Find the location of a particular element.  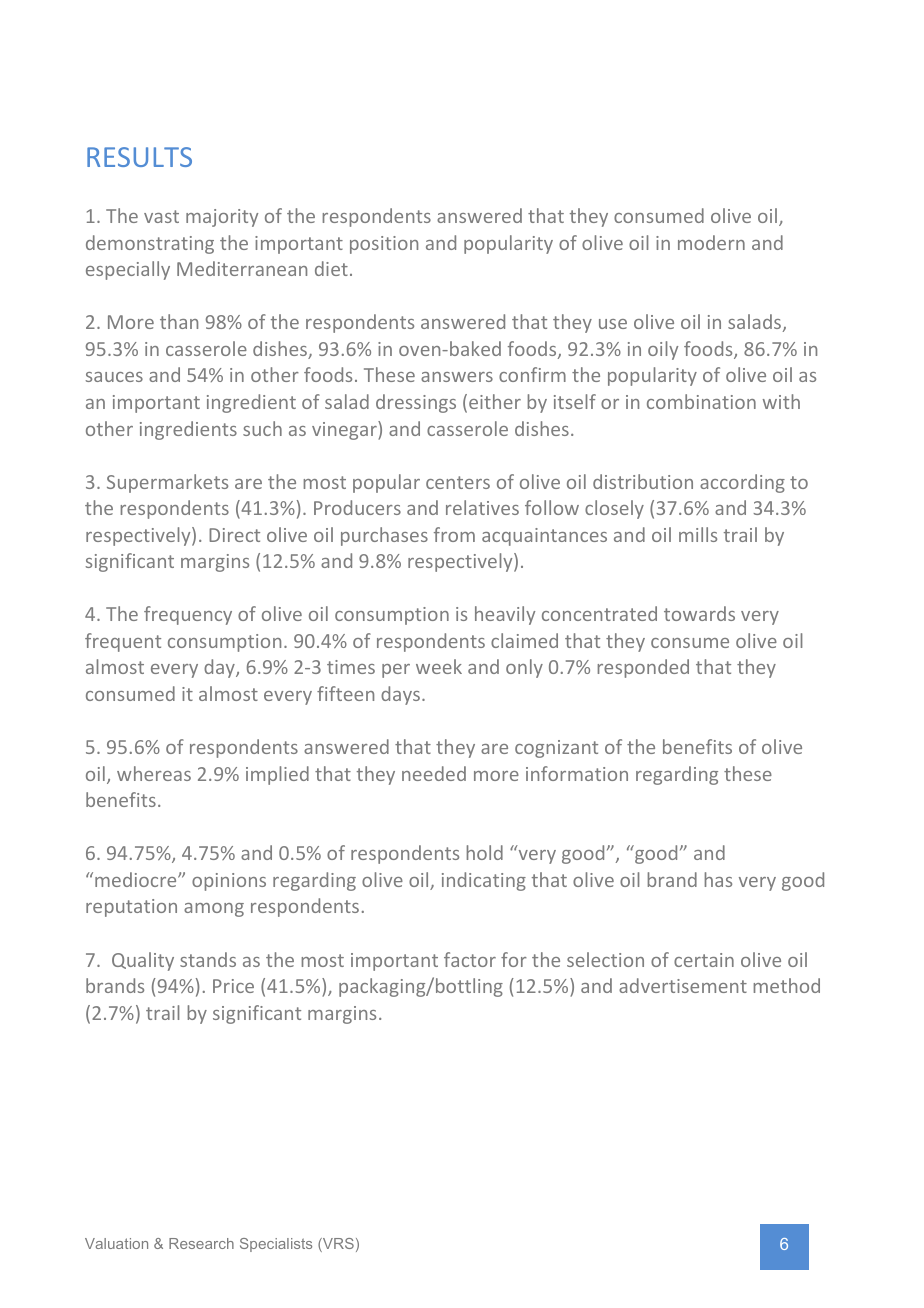

mills is located at coordinates (698, 534).
